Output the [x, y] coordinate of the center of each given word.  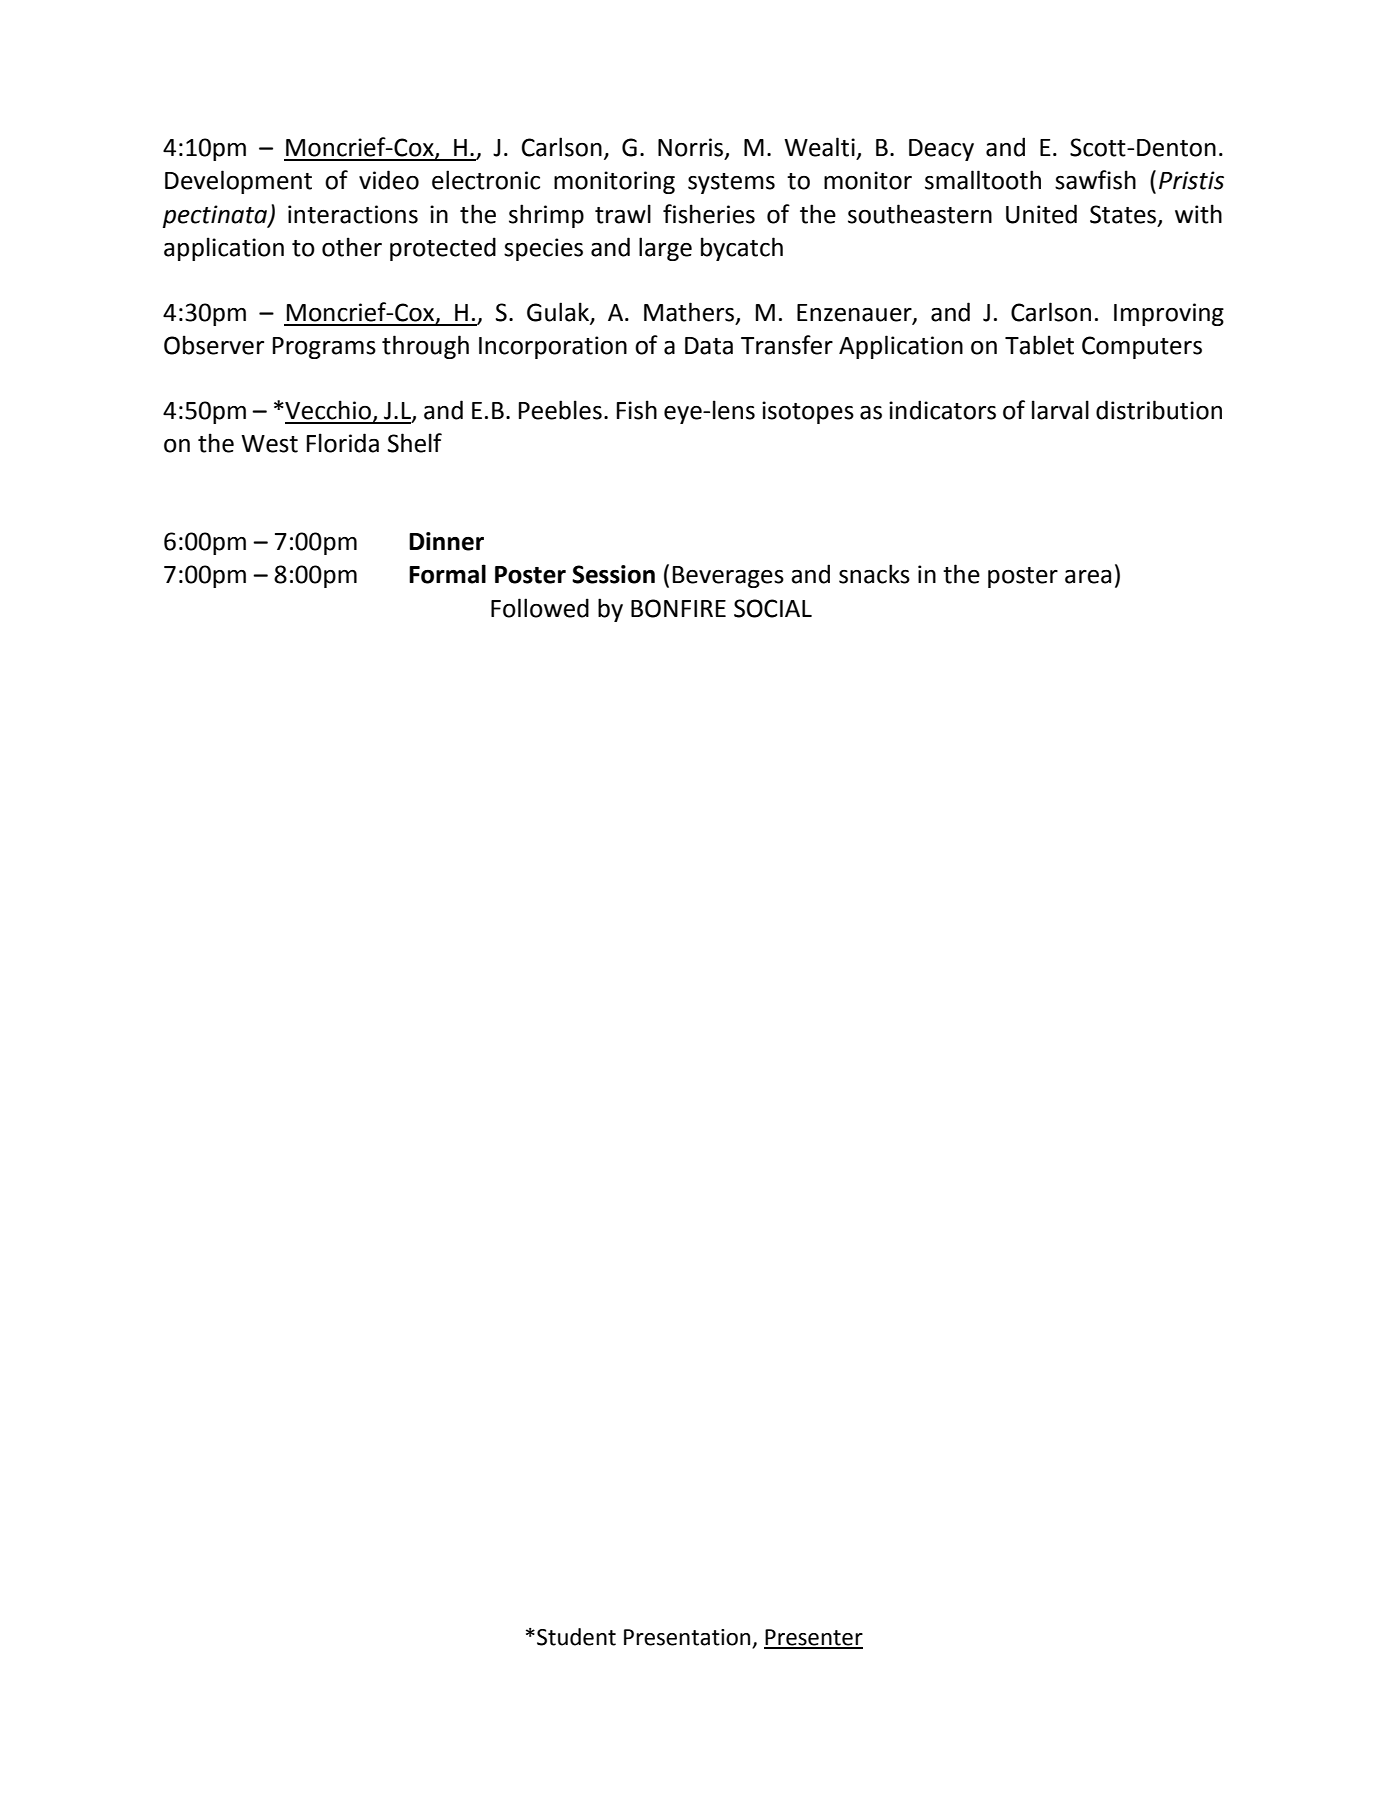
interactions [353, 214]
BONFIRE [678, 608]
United [1041, 214]
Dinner [446, 541]
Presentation [687, 1637]
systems [731, 183]
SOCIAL [773, 608]
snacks [874, 574]
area [1088, 577]
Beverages [728, 577]
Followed [540, 608]
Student [576, 1637]
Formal [447, 574]
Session [613, 574]
